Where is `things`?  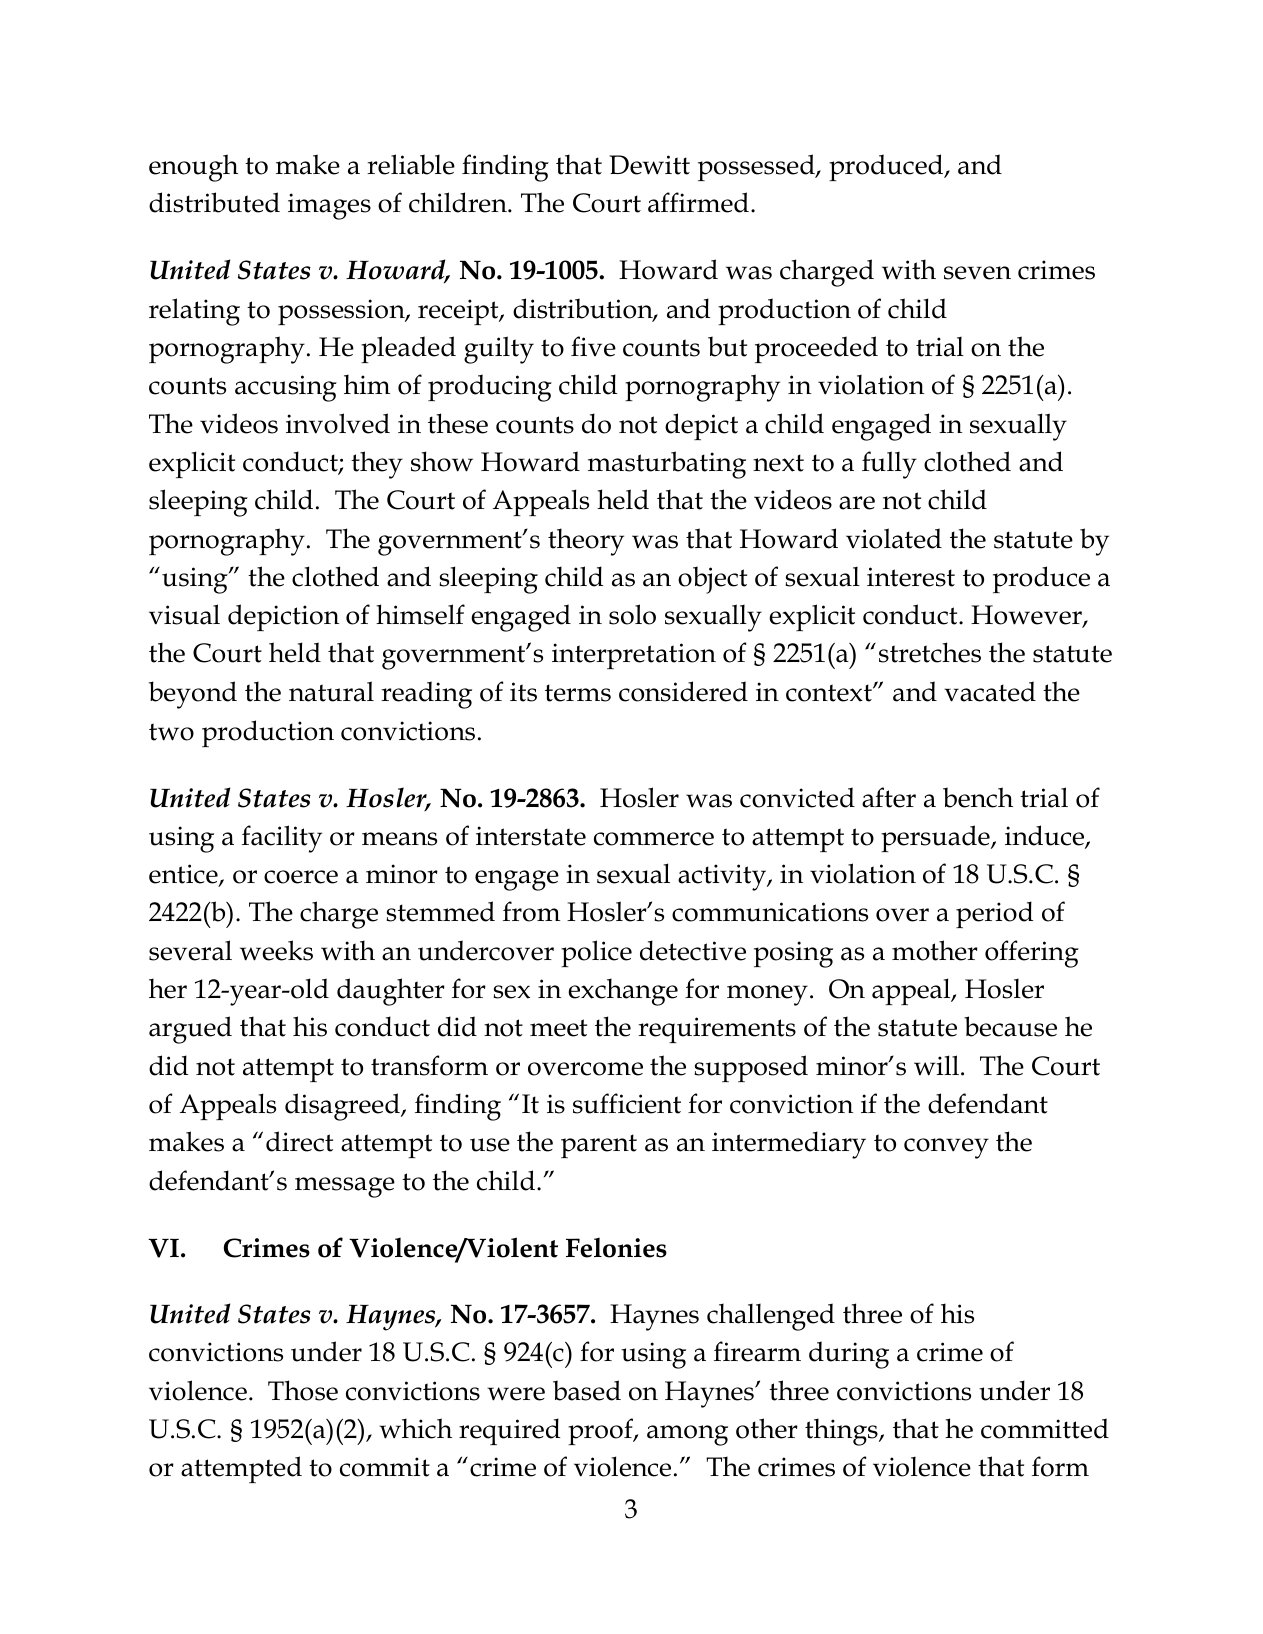 things is located at coordinates (842, 1432).
